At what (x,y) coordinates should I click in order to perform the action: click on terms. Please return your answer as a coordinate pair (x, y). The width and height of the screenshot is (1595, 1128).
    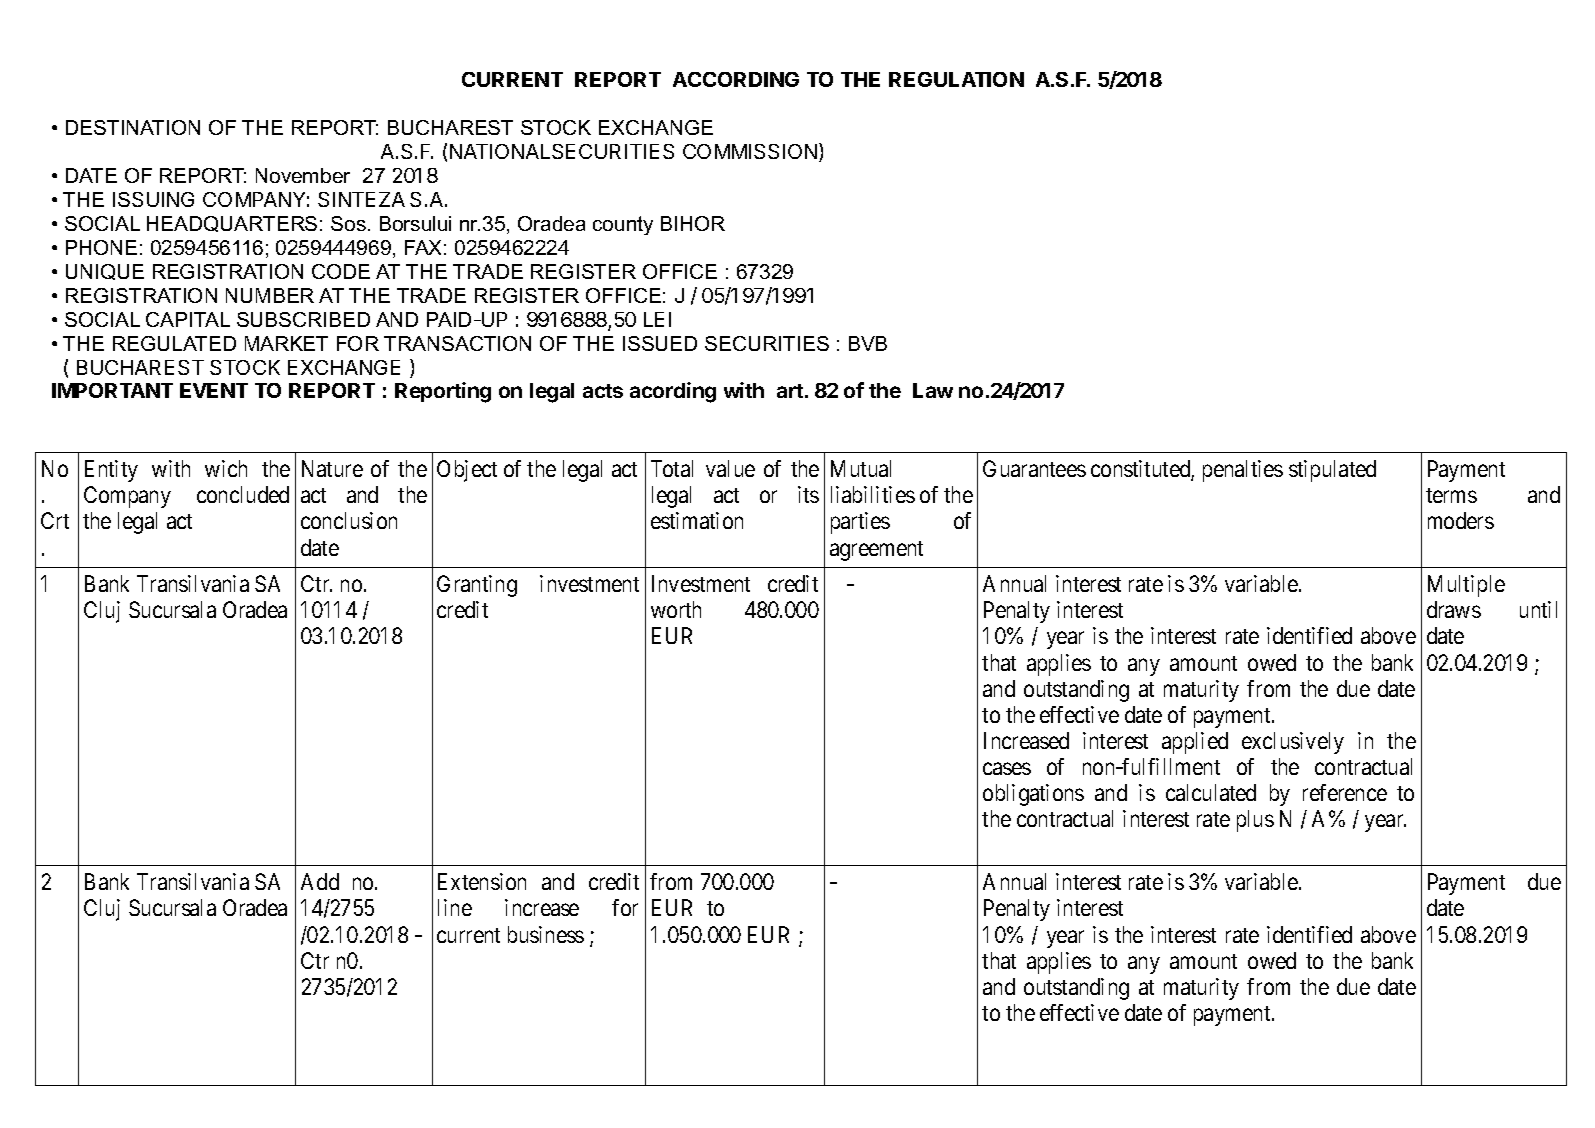
    Looking at the image, I should click on (1451, 495).
